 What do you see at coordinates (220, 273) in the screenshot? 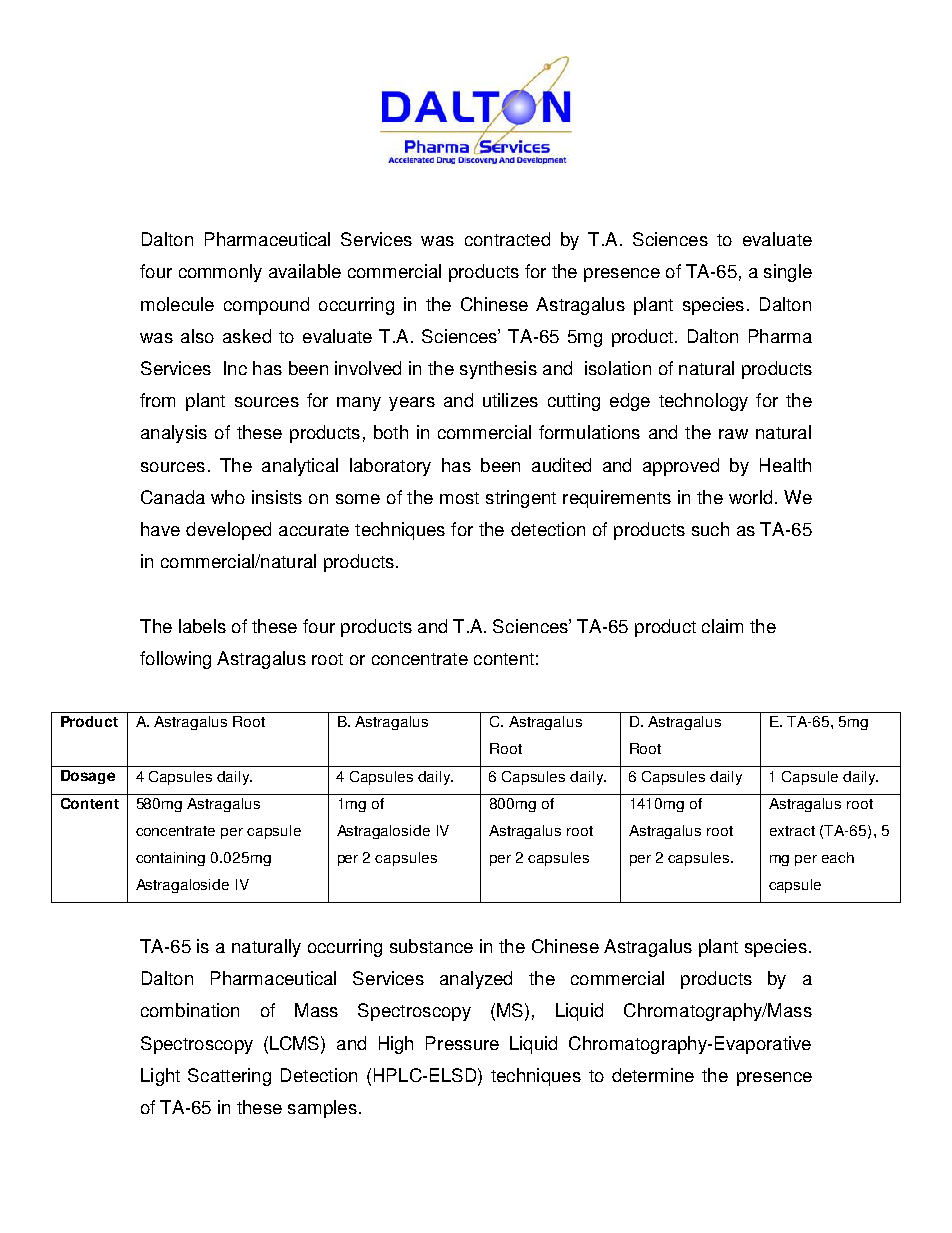
I see `commonly` at bounding box center [220, 273].
